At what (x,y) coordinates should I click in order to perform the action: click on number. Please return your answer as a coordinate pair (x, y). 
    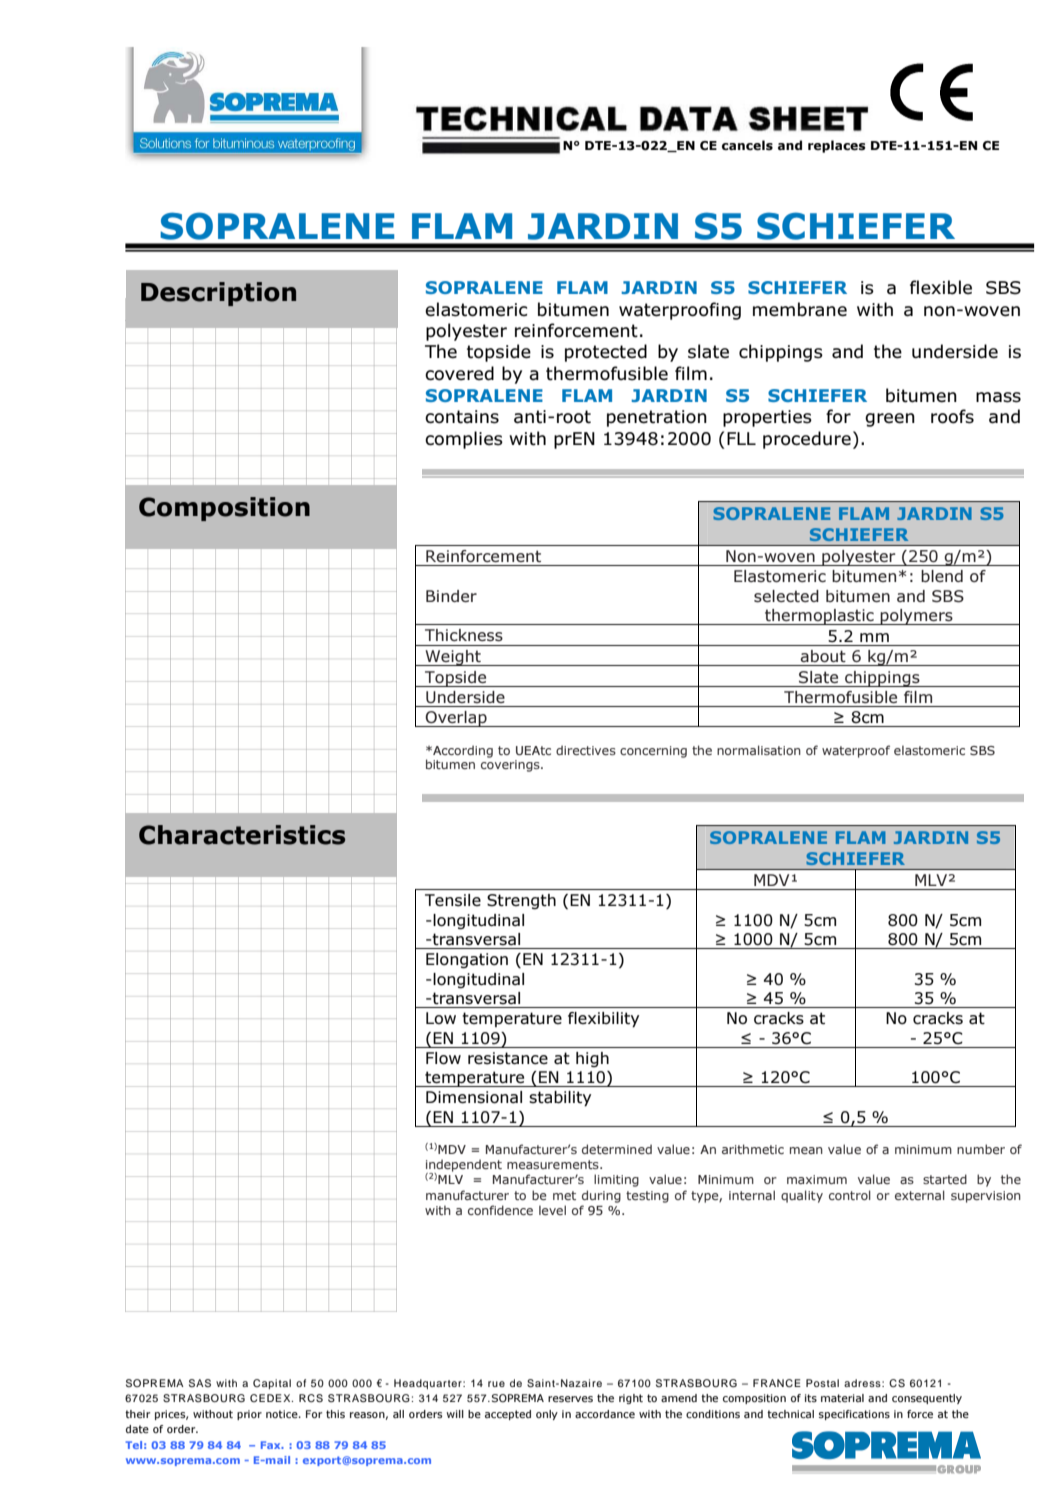
    Looking at the image, I should click on (981, 1149).
